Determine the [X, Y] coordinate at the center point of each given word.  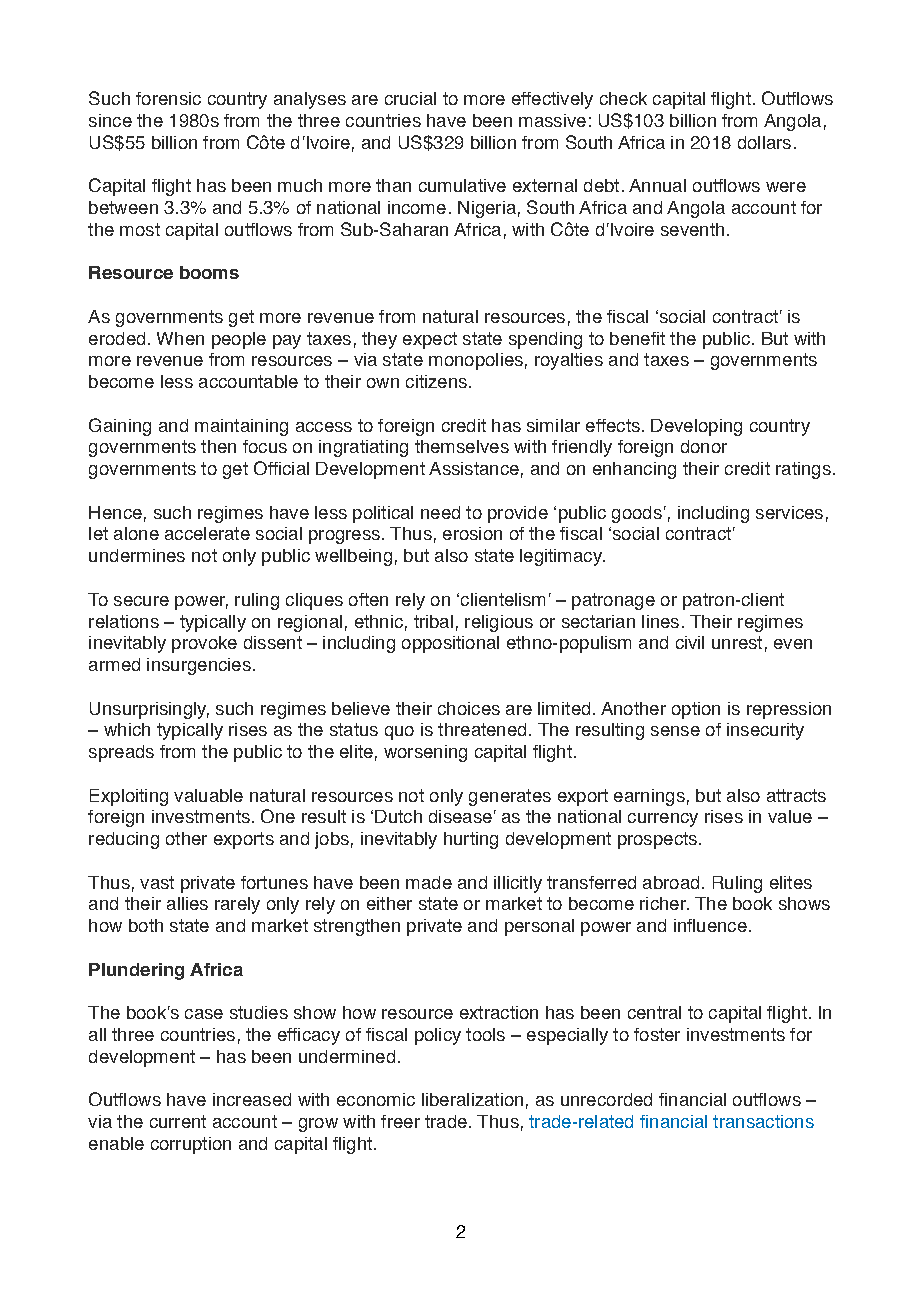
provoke [204, 644]
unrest [737, 642]
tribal [433, 621]
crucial [410, 98]
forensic [168, 98]
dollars [764, 142]
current [178, 1121]
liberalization [472, 1099]
